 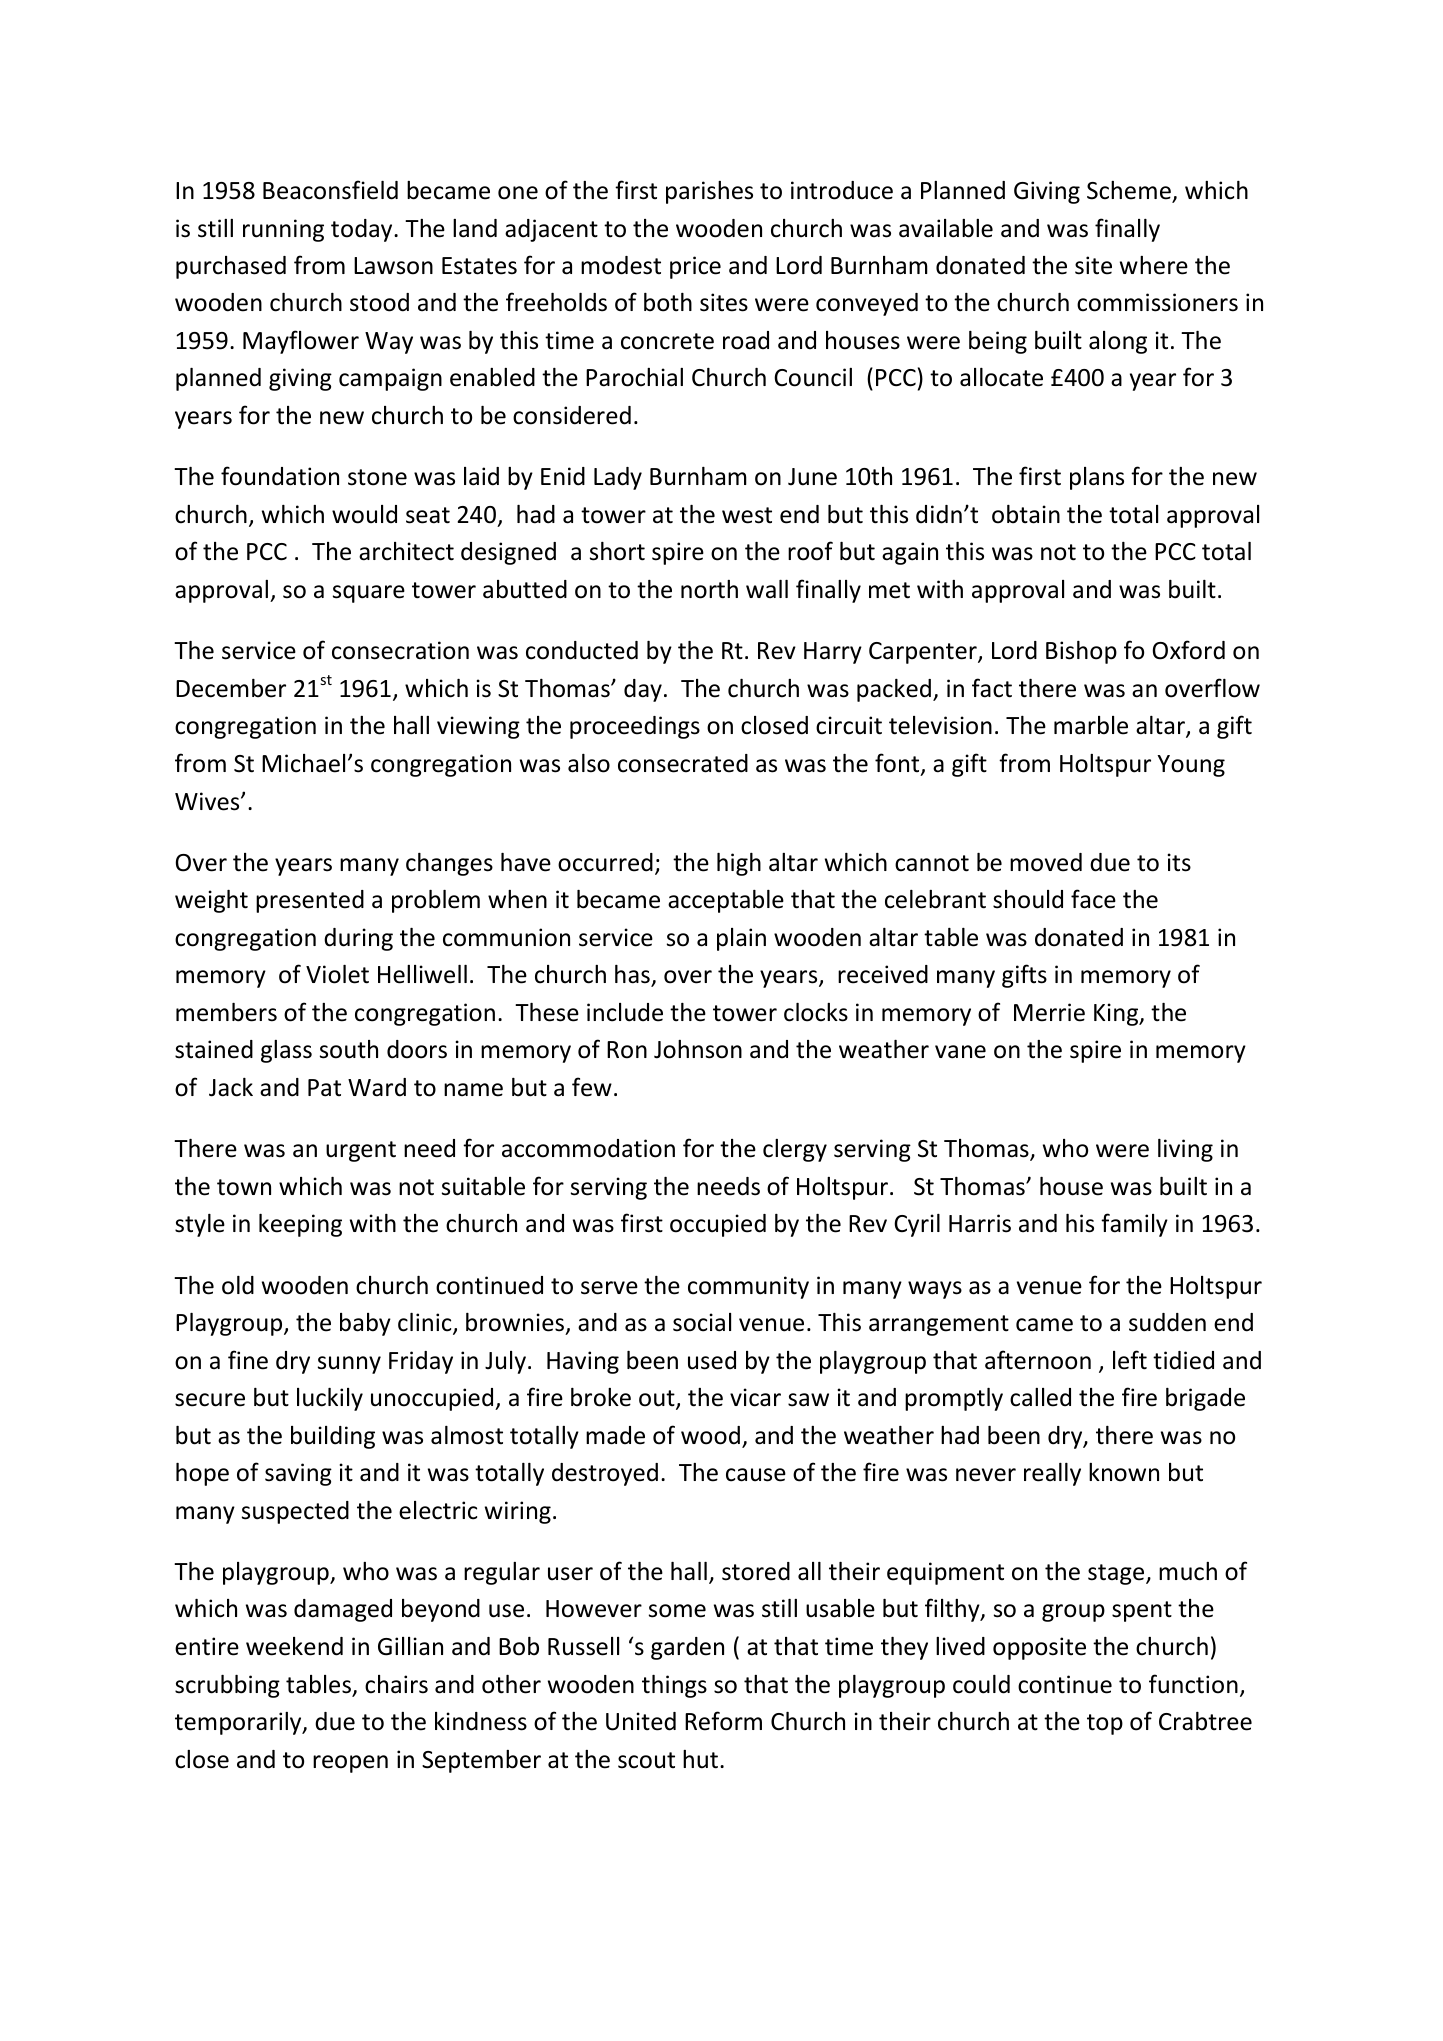 What do you see at coordinates (350, 1764) in the page?
I see `reopen` at bounding box center [350, 1764].
